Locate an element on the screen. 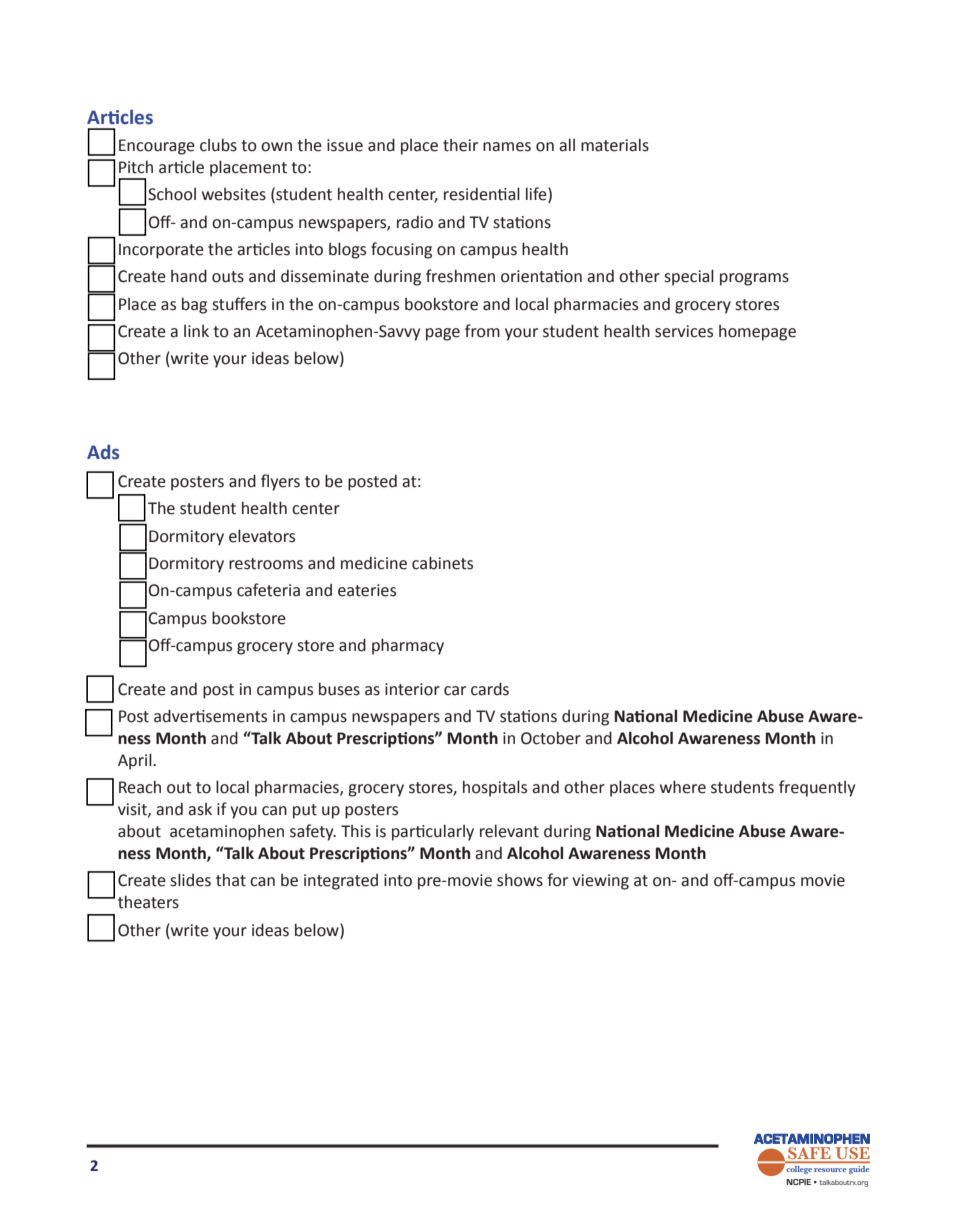 Image resolution: width=958 pixels, height=1232 pixels. services is located at coordinates (684, 331).
